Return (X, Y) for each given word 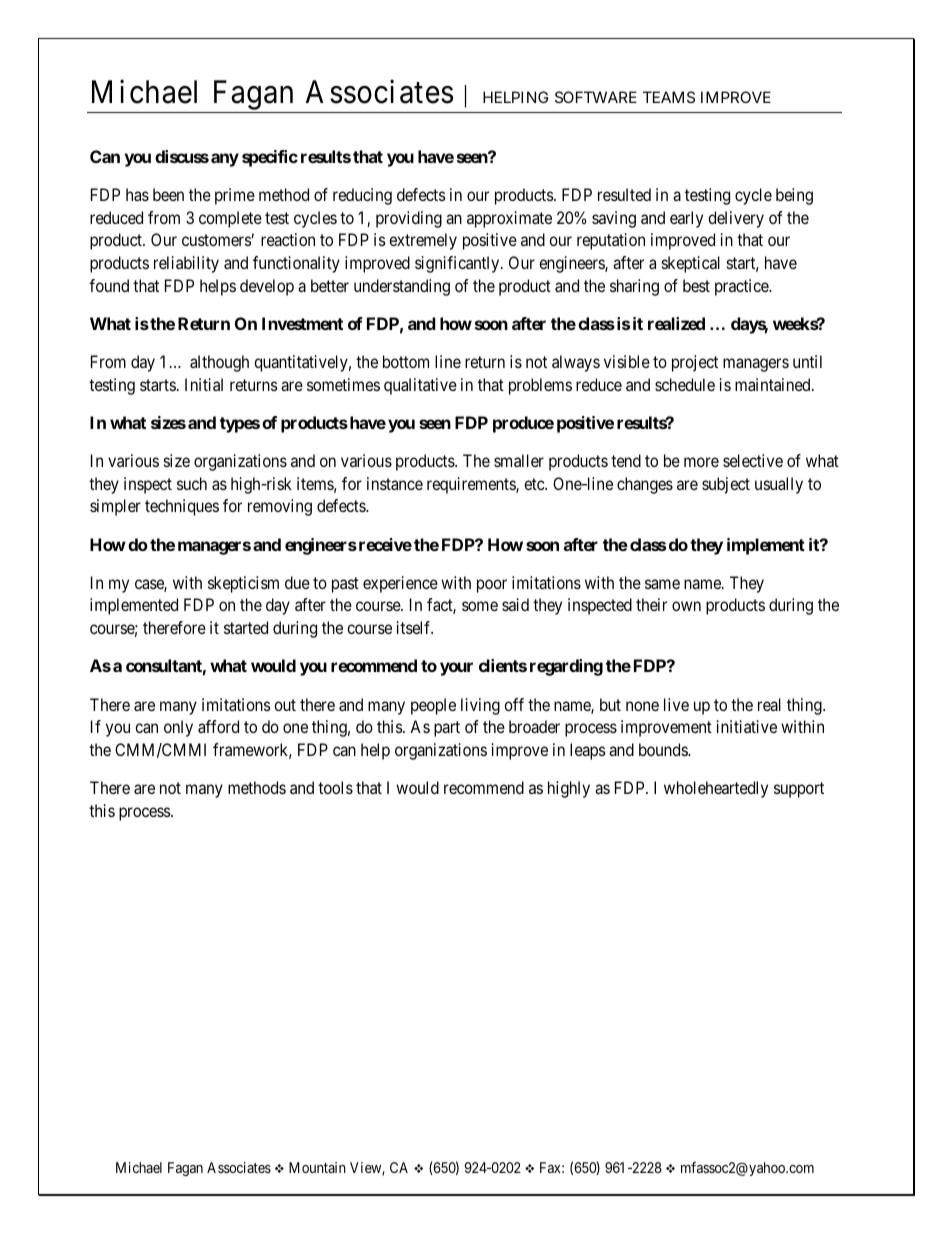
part (447, 729)
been (168, 194)
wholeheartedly (716, 789)
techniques (182, 507)
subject (726, 485)
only (178, 728)
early (686, 219)
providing (409, 219)
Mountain (317, 1167)
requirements (472, 485)
